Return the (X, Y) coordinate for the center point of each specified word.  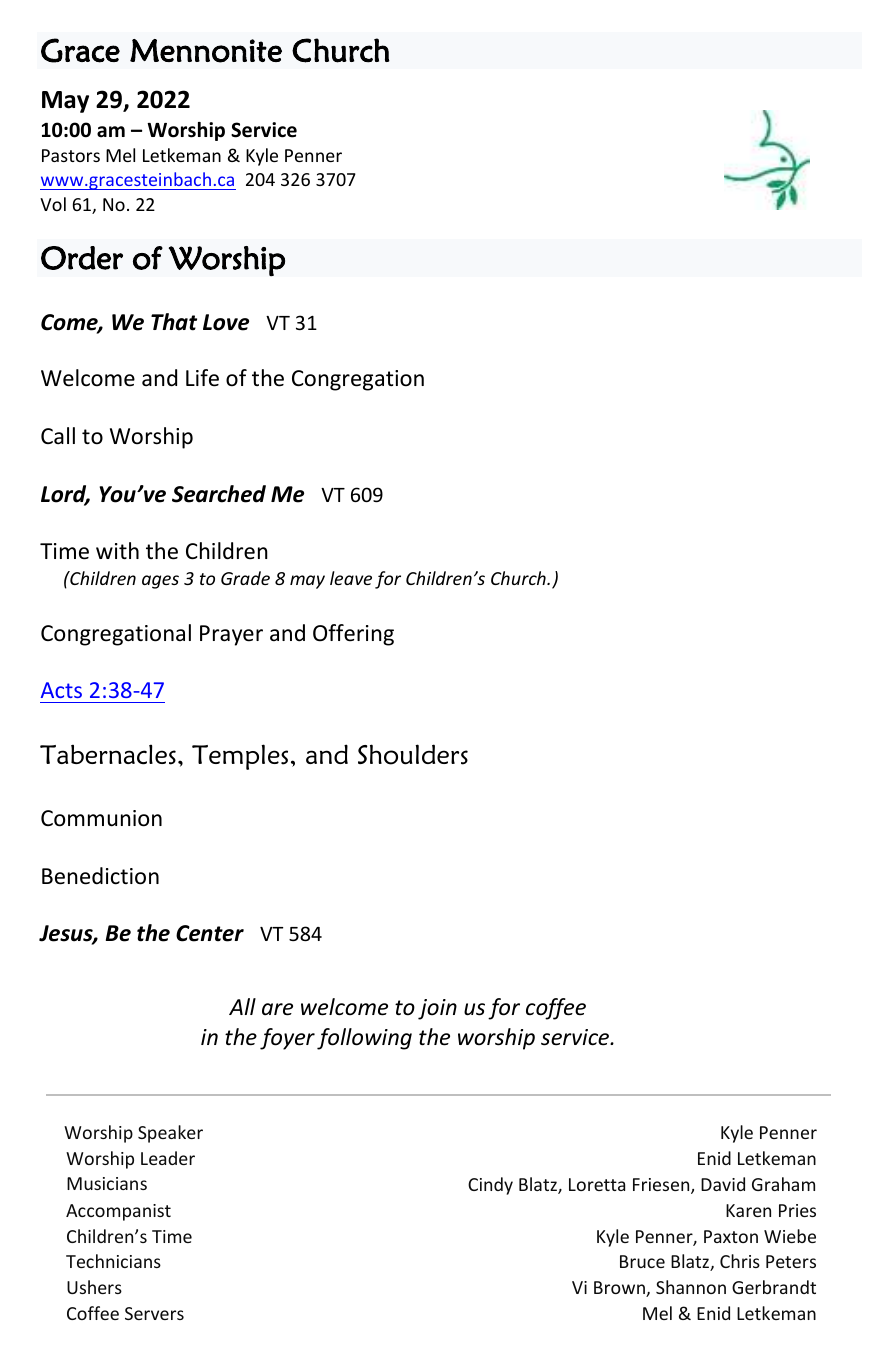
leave (351, 578)
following (364, 1039)
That (174, 322)
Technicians (113, 1261)
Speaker (170, 1134)
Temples (240, 757)
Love (226, 322)
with (117, 550)
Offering (353, 635)
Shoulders (413, 754)
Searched (219, 494)
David (723, 1184)
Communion (101, 818)
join (437, 1009)
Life (202, 378)
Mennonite (206, 51)
